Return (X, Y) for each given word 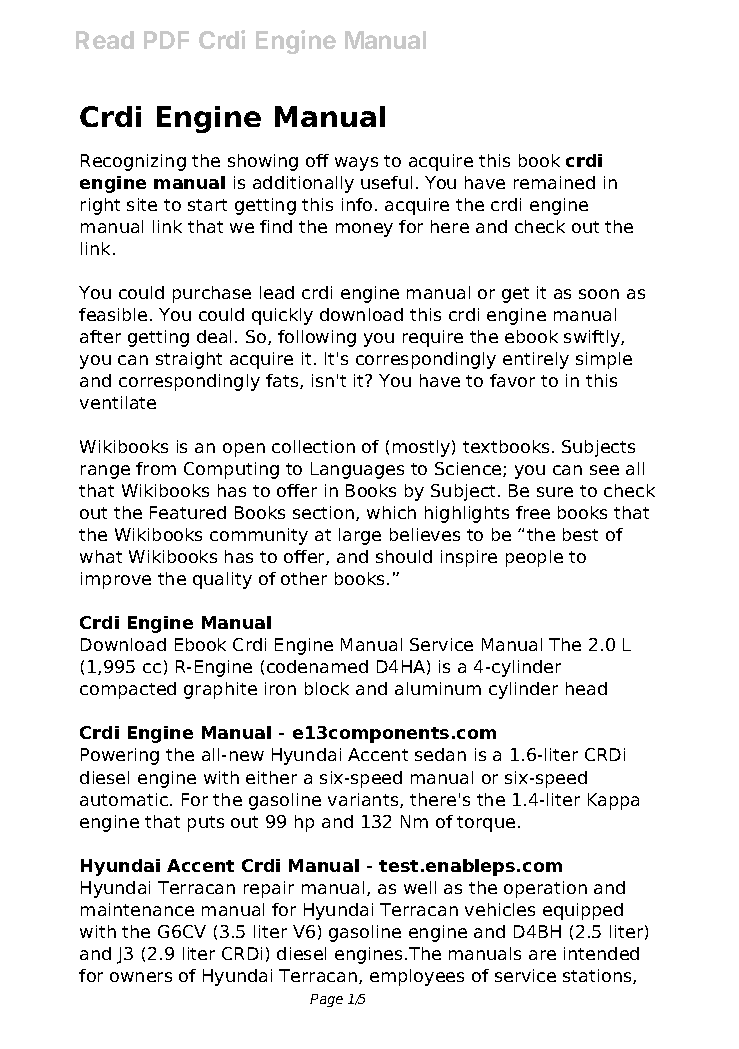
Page (326, 1000)
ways (356, 164)
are (542, 955)
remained (554, 182)
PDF (166, 40)
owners (141, 977)
